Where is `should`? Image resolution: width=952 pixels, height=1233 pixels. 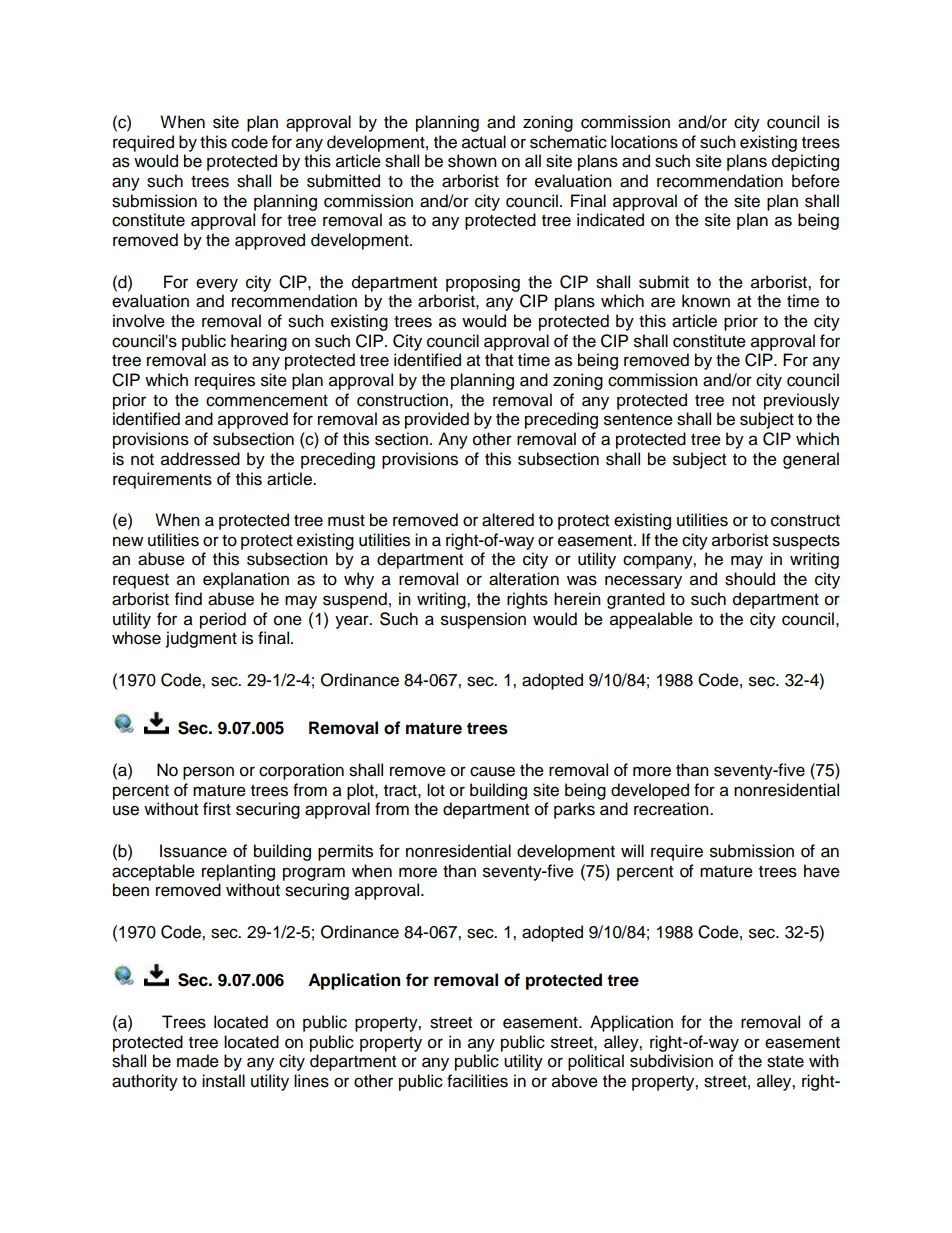
should is located at coordinates (750, 579).
